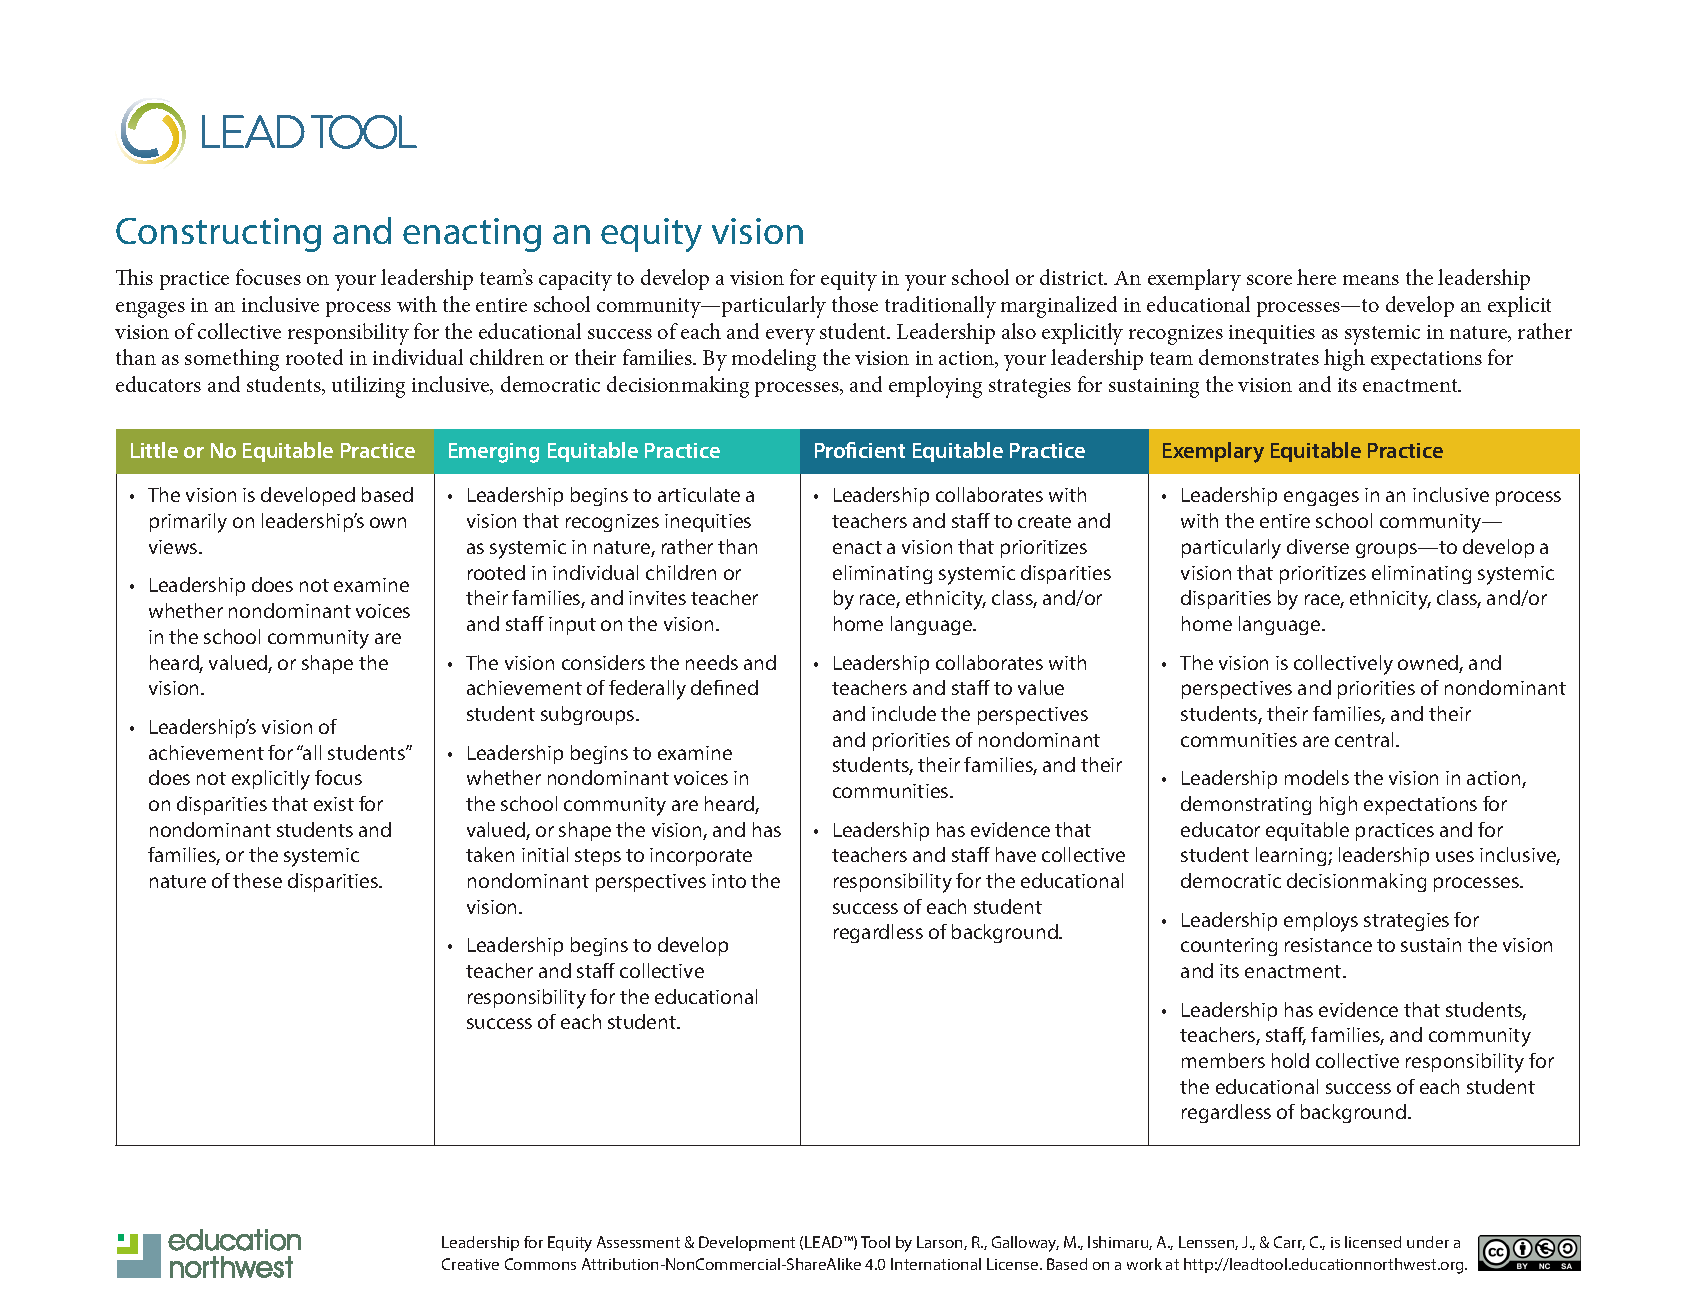  Describe the element at coordinates (470, 1264) in the page. I see `Creative` at that location.
